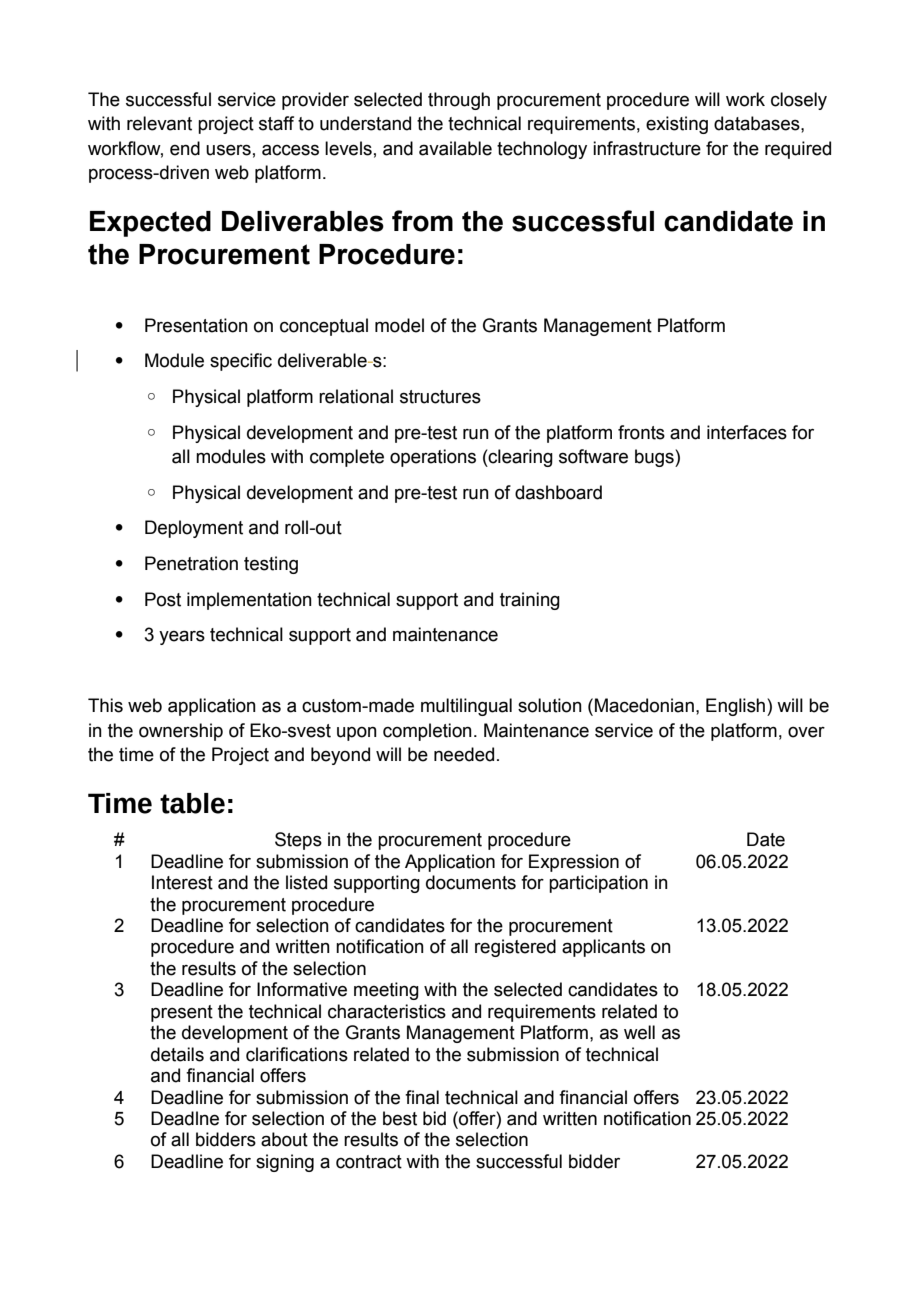  I want to click on interfaces, so click(747, 432).
